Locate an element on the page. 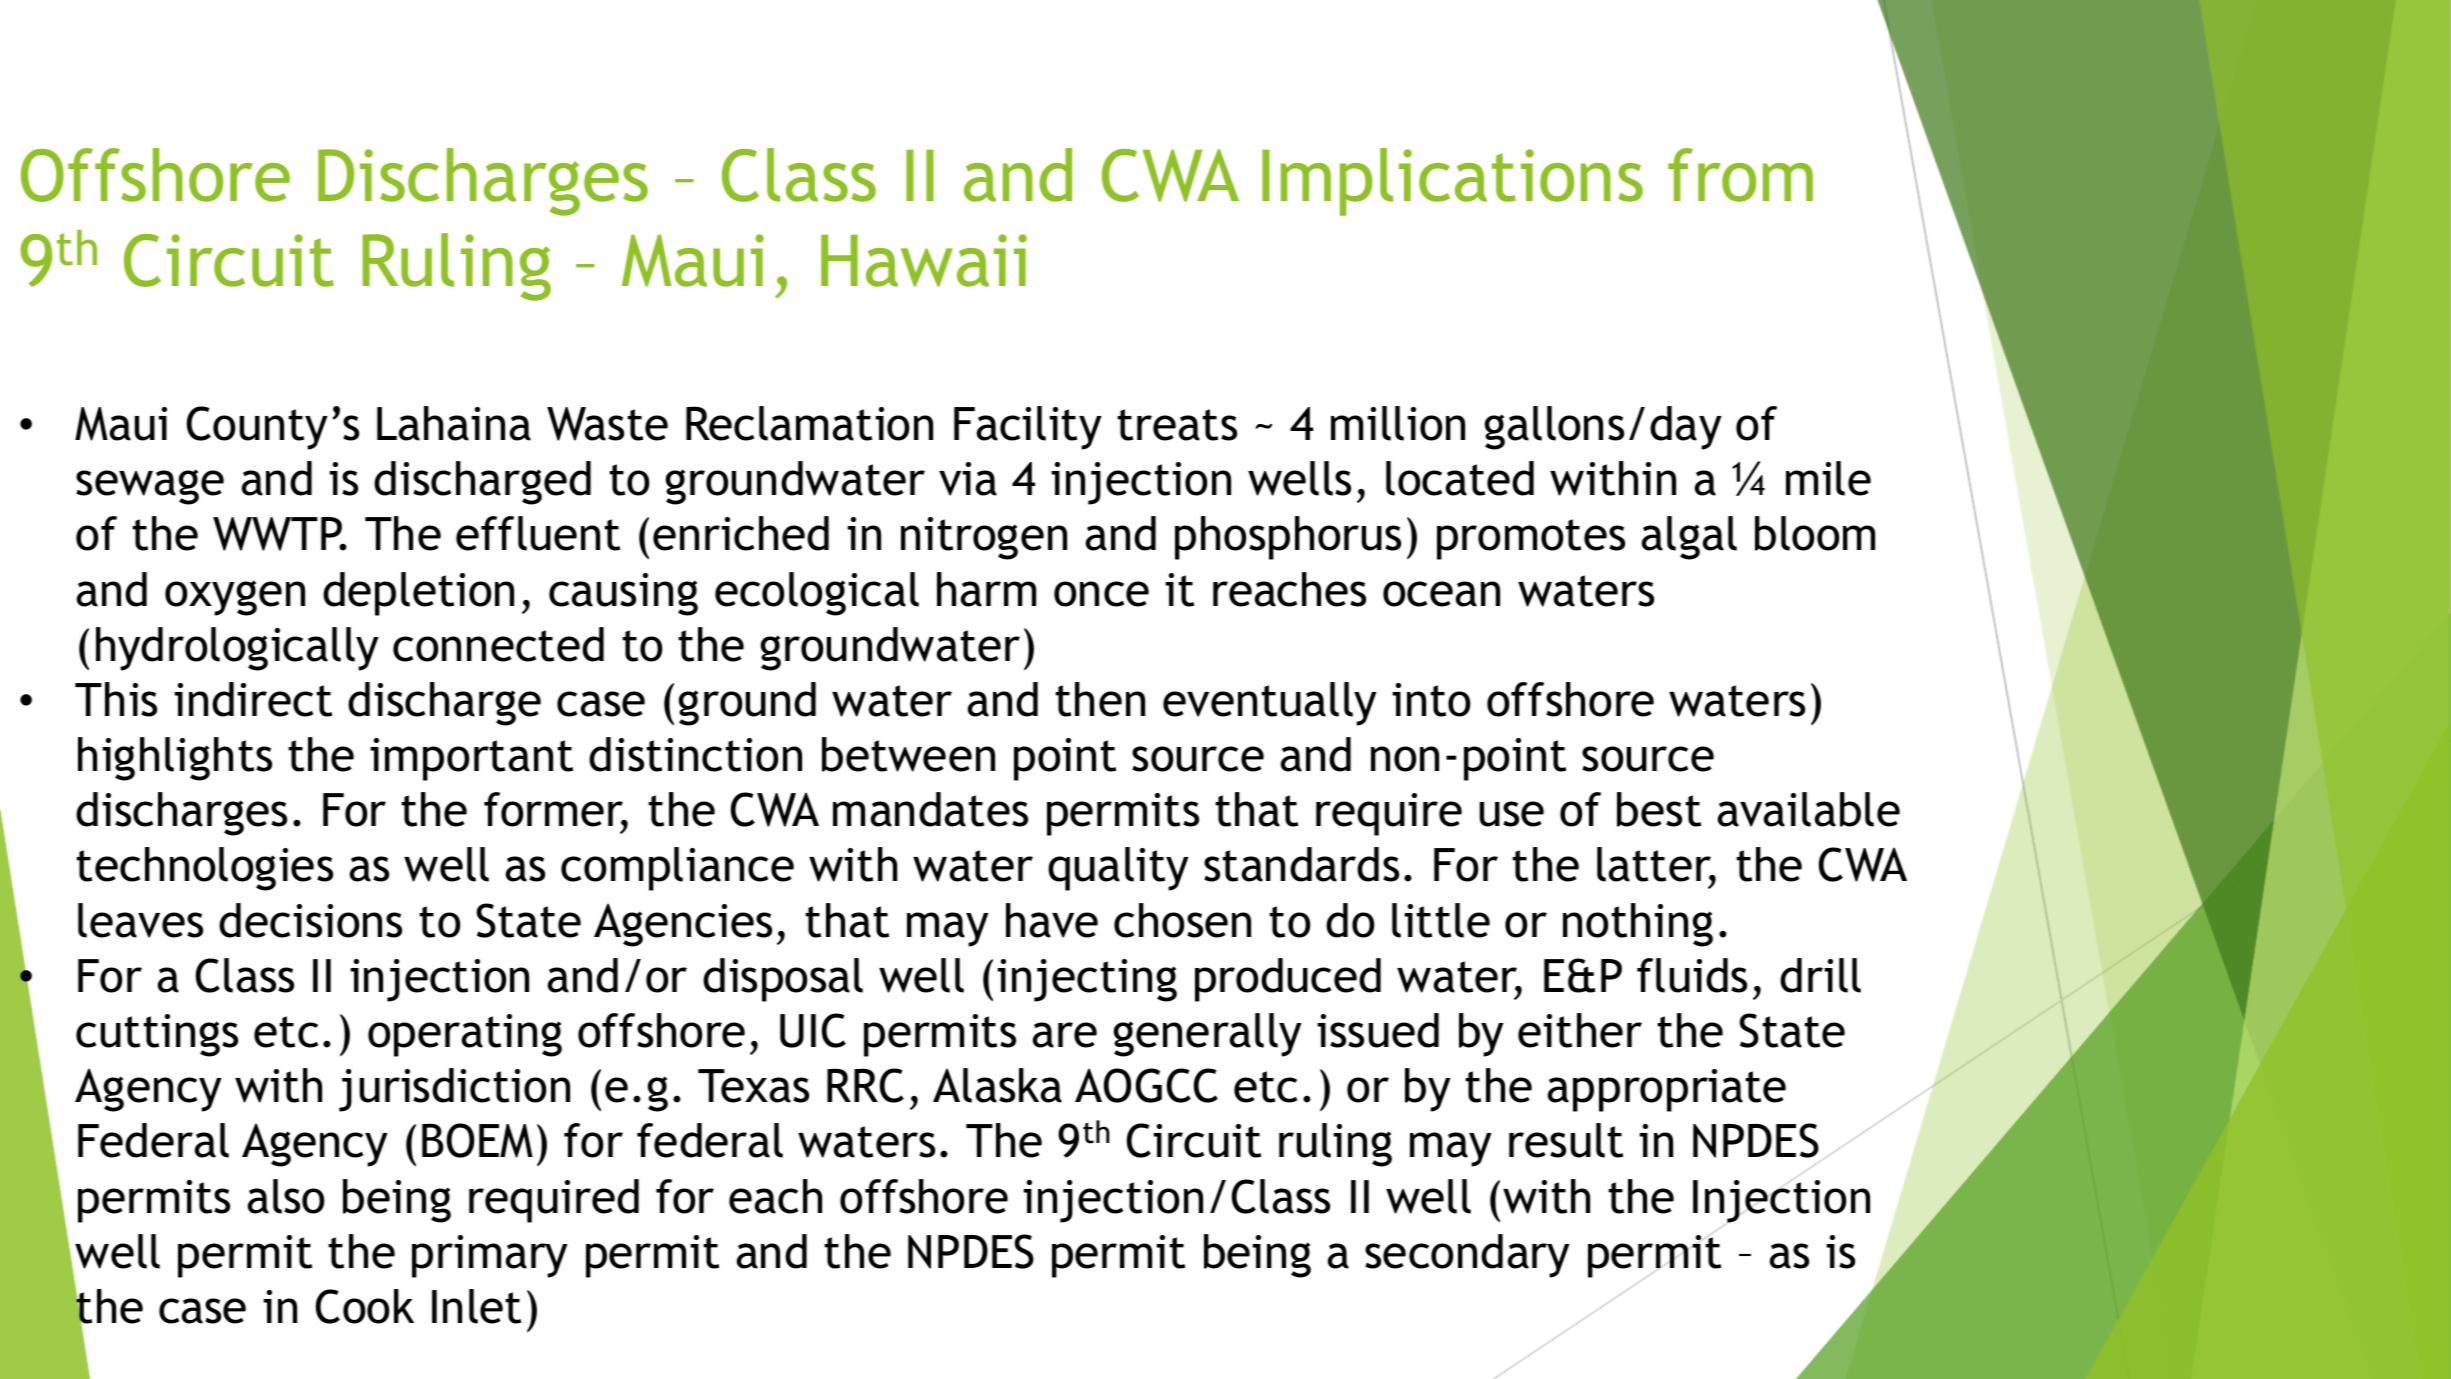  from is located at coordinates (1740, 175).
